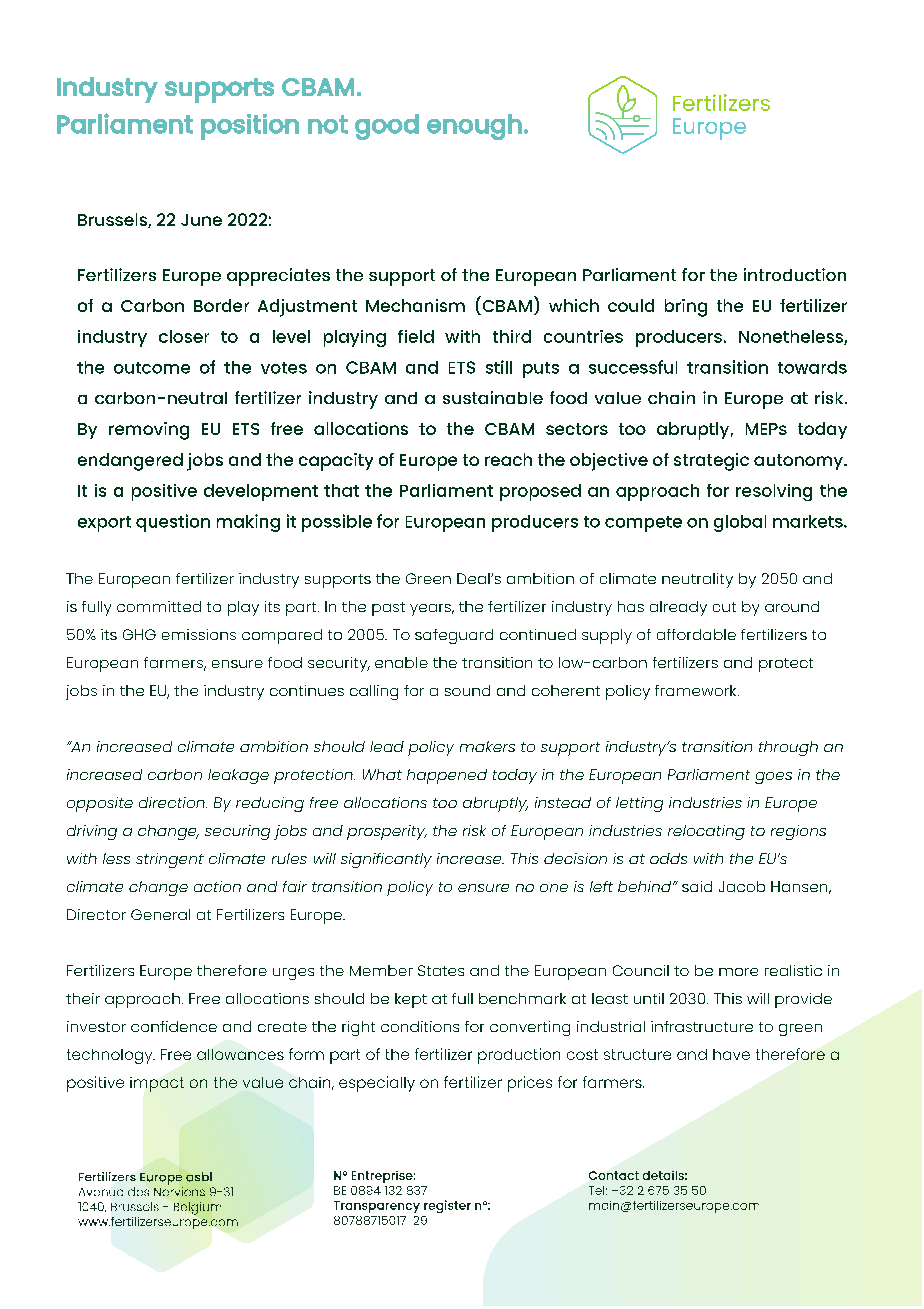  I want to click on introduction, so click(795, 274).
